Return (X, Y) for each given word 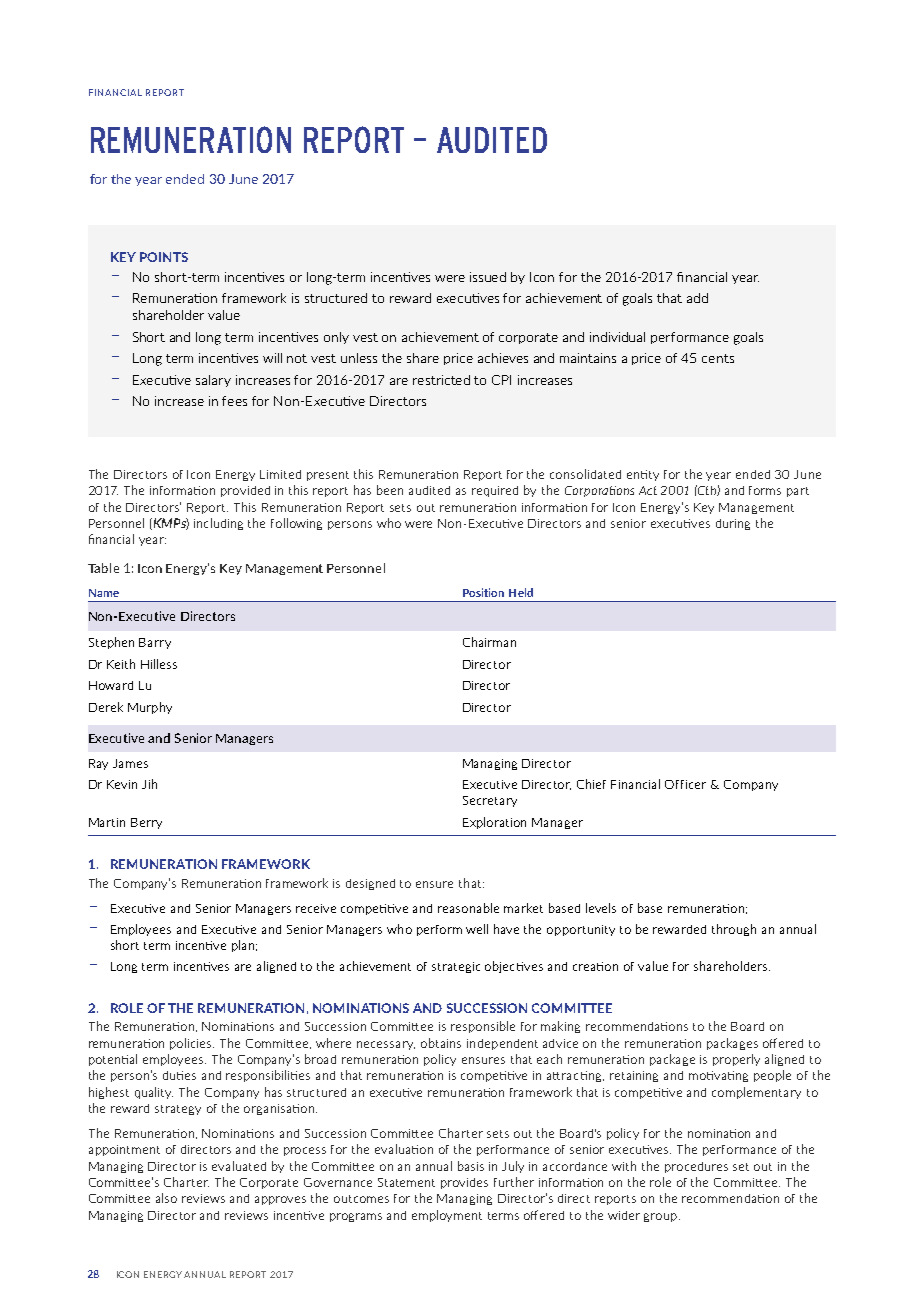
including (218, 524)
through (734, 930)
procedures (696, 1167)
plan (243, 946)
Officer (685, 784)
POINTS (164, 257)
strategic (456, 967)
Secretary (490, 801)
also (166, 1198)
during (733, 524)
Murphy (150, 708)
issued (488, 277)
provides (464, 1183)
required (495, 491)
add (697, 298)
